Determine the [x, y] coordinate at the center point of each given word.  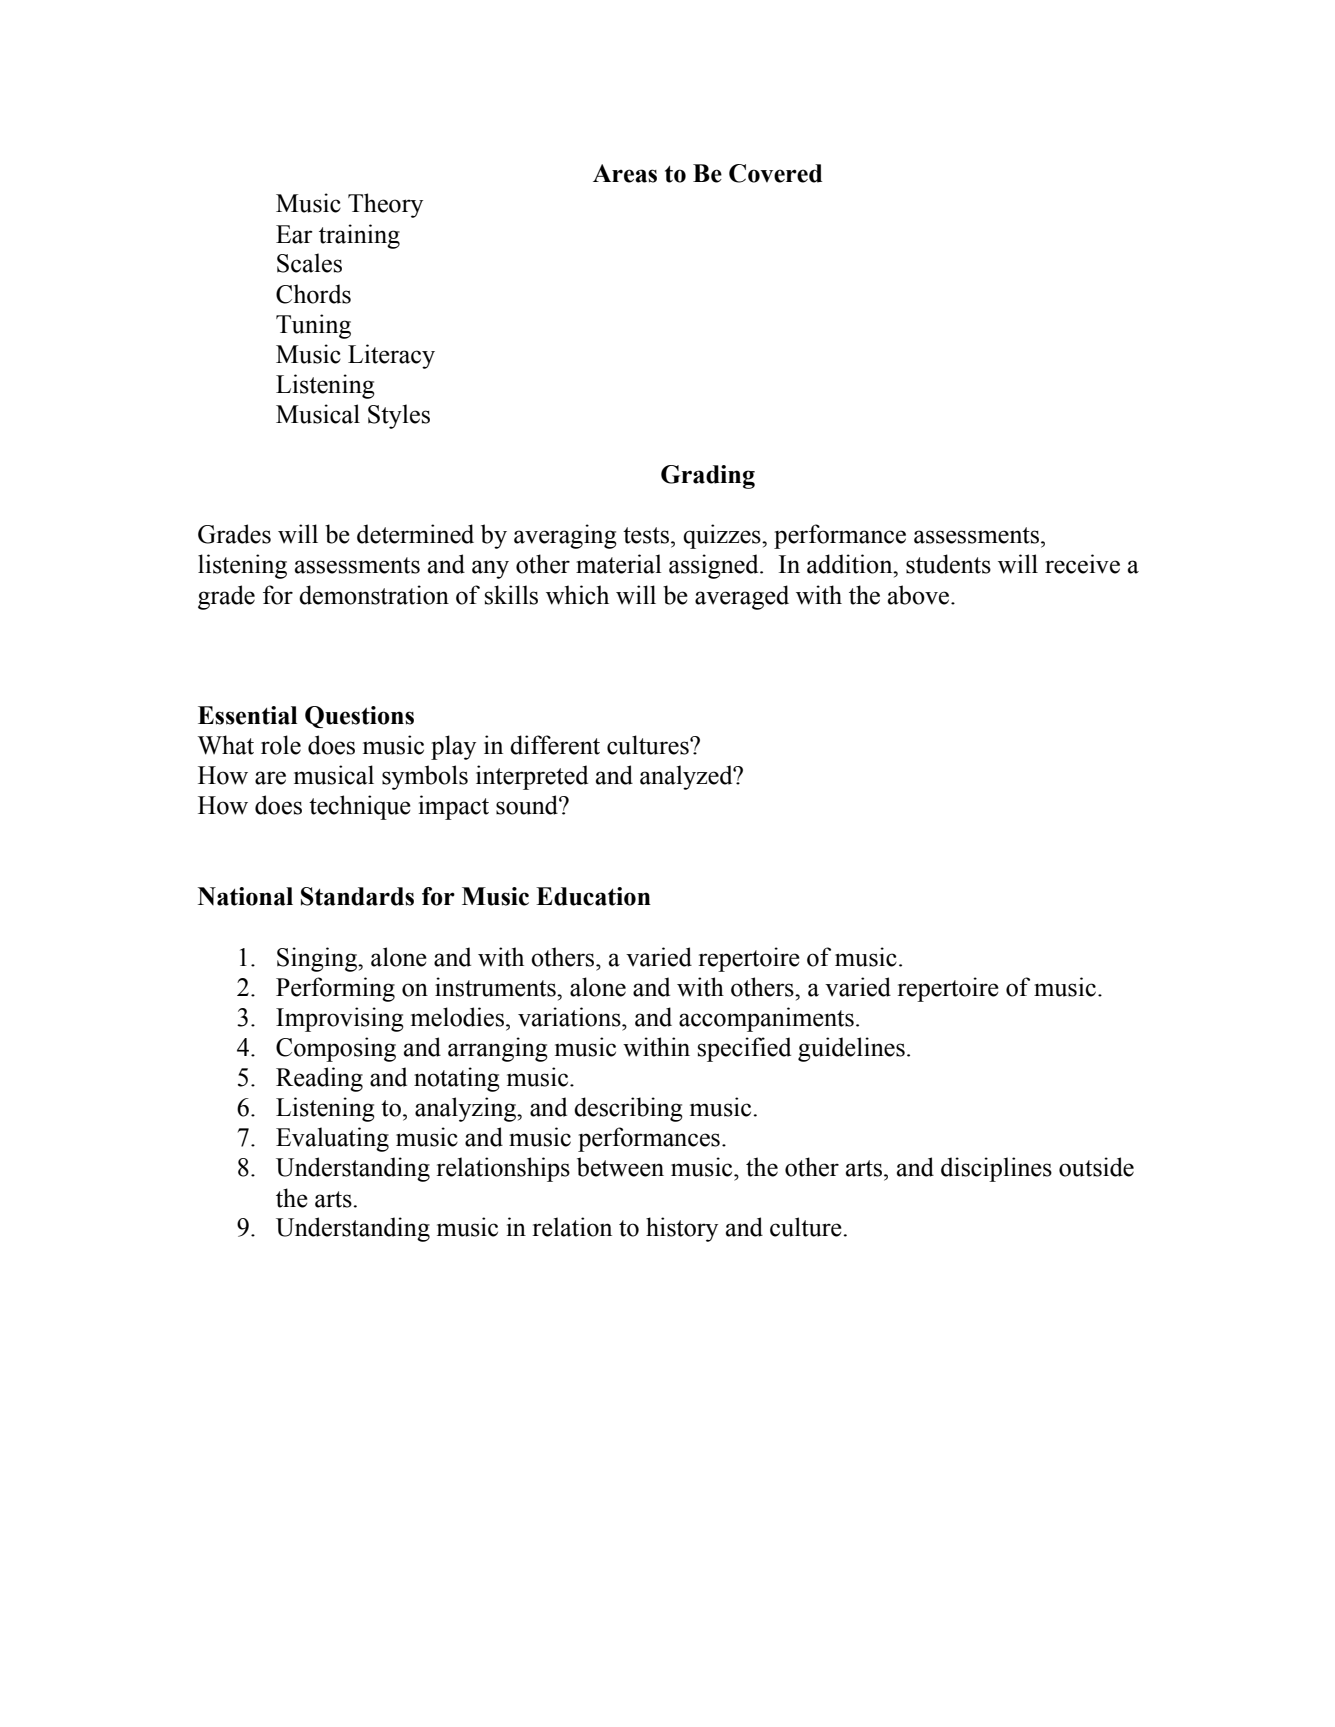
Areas [625, 173]
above [920, 595]
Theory [385, 205]
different [555, 745]
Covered [775, 173]
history [682, 1229]
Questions [359, 717]
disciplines [996, 1169]
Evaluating [332, 1139]
